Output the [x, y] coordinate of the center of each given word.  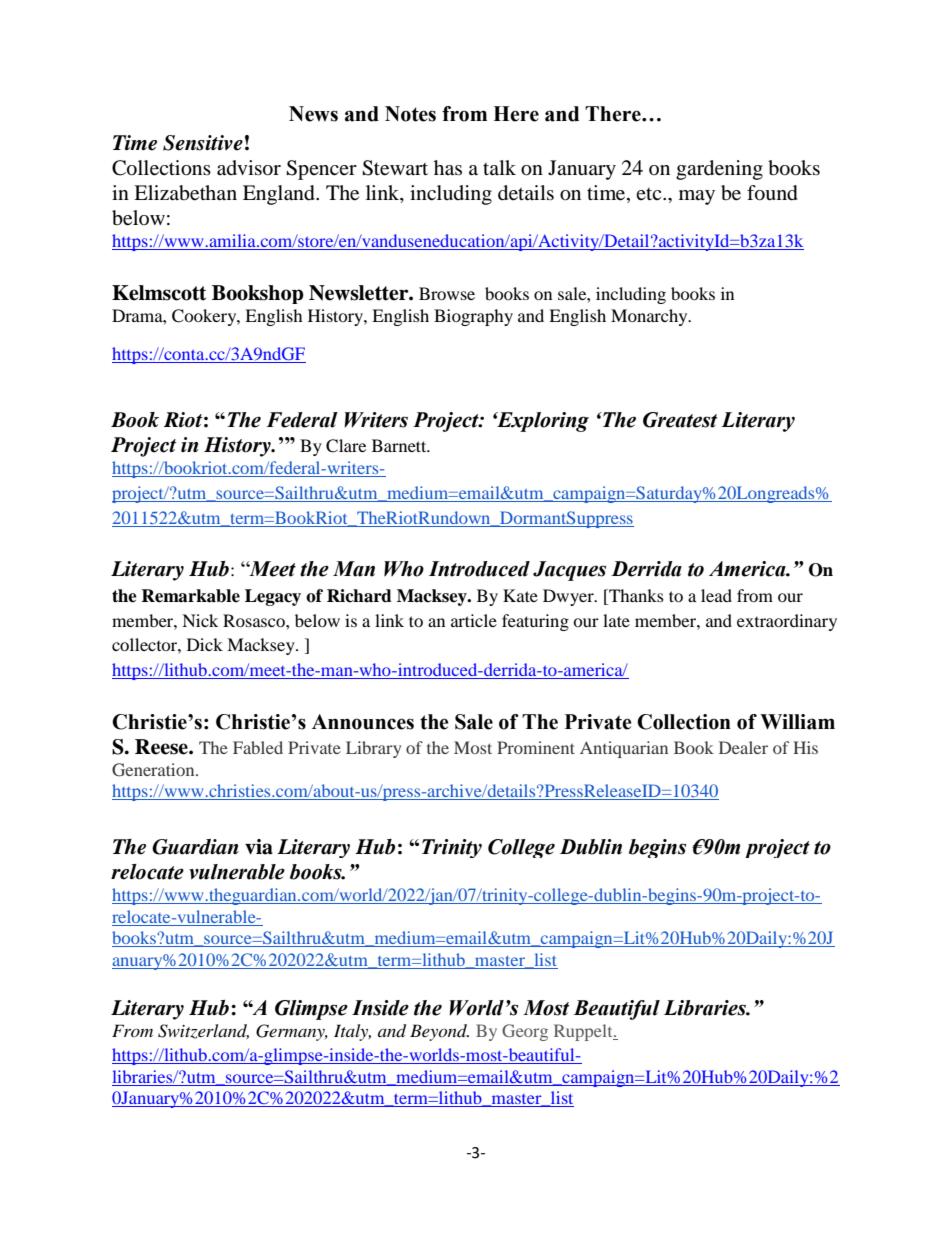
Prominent [536, 747]
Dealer [743, 747]
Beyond [439, 1032]
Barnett [400, 445]
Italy [352, 1032]
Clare [346, 446]
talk [499, 167]
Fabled [258, 747]
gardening [719, 170]
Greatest [680, 420]
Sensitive [203, 143]
